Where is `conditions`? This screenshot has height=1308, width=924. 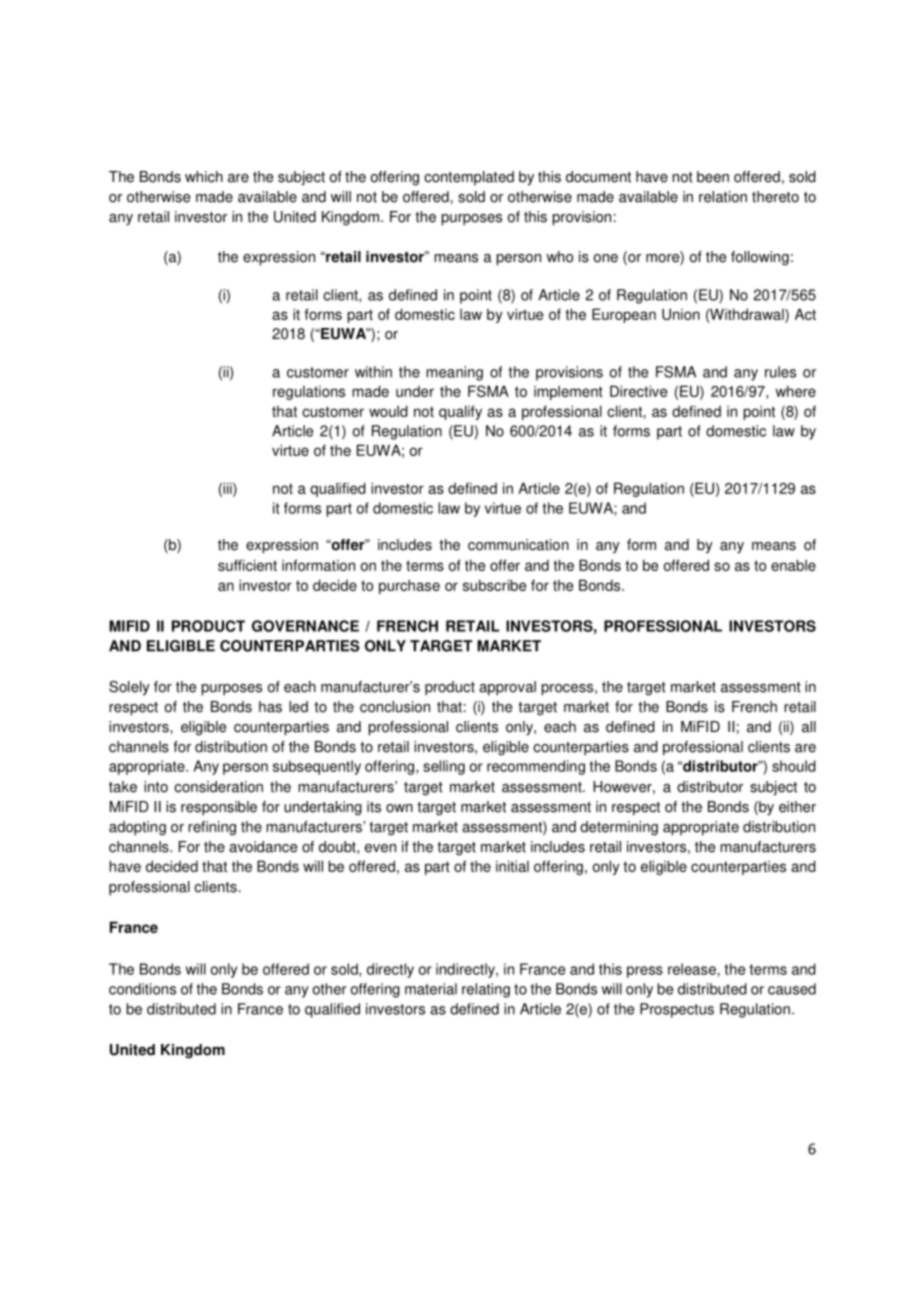 conditions is located at coordinates (142, 989).
